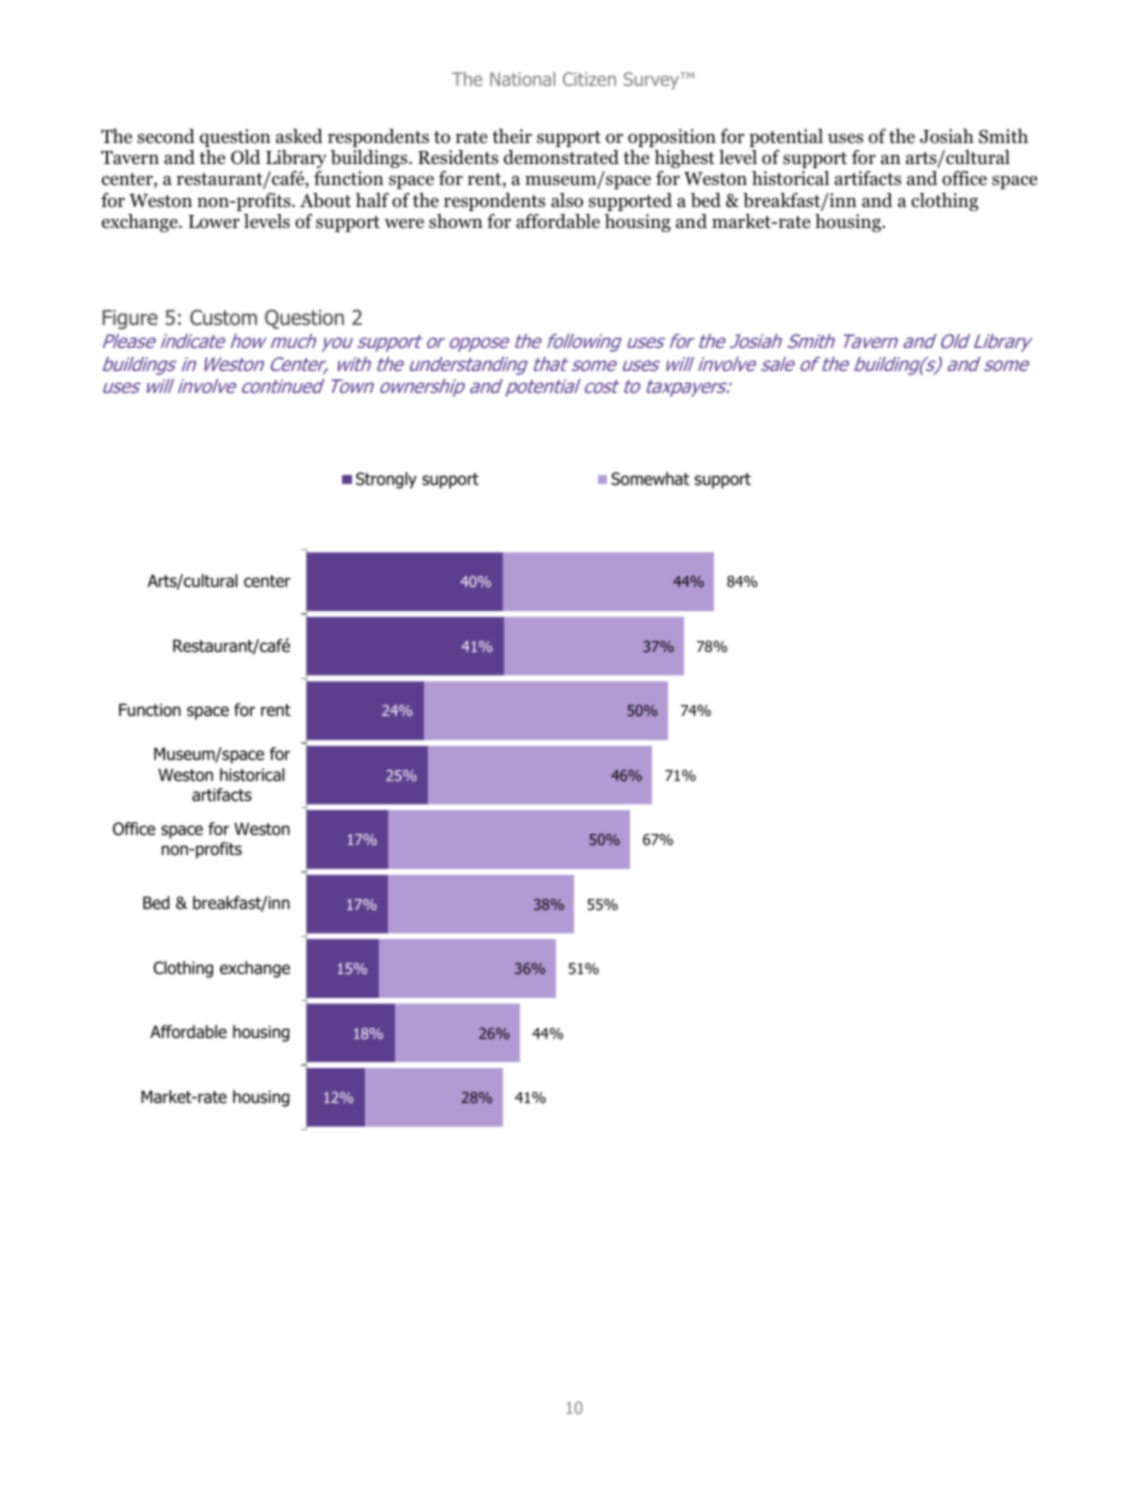 Image resolution: width=1148 pixels, height=1485 pixels. What do you see at coordinates (456, 221) in the page?
I see `shown` at bounding box center [456, 221].
